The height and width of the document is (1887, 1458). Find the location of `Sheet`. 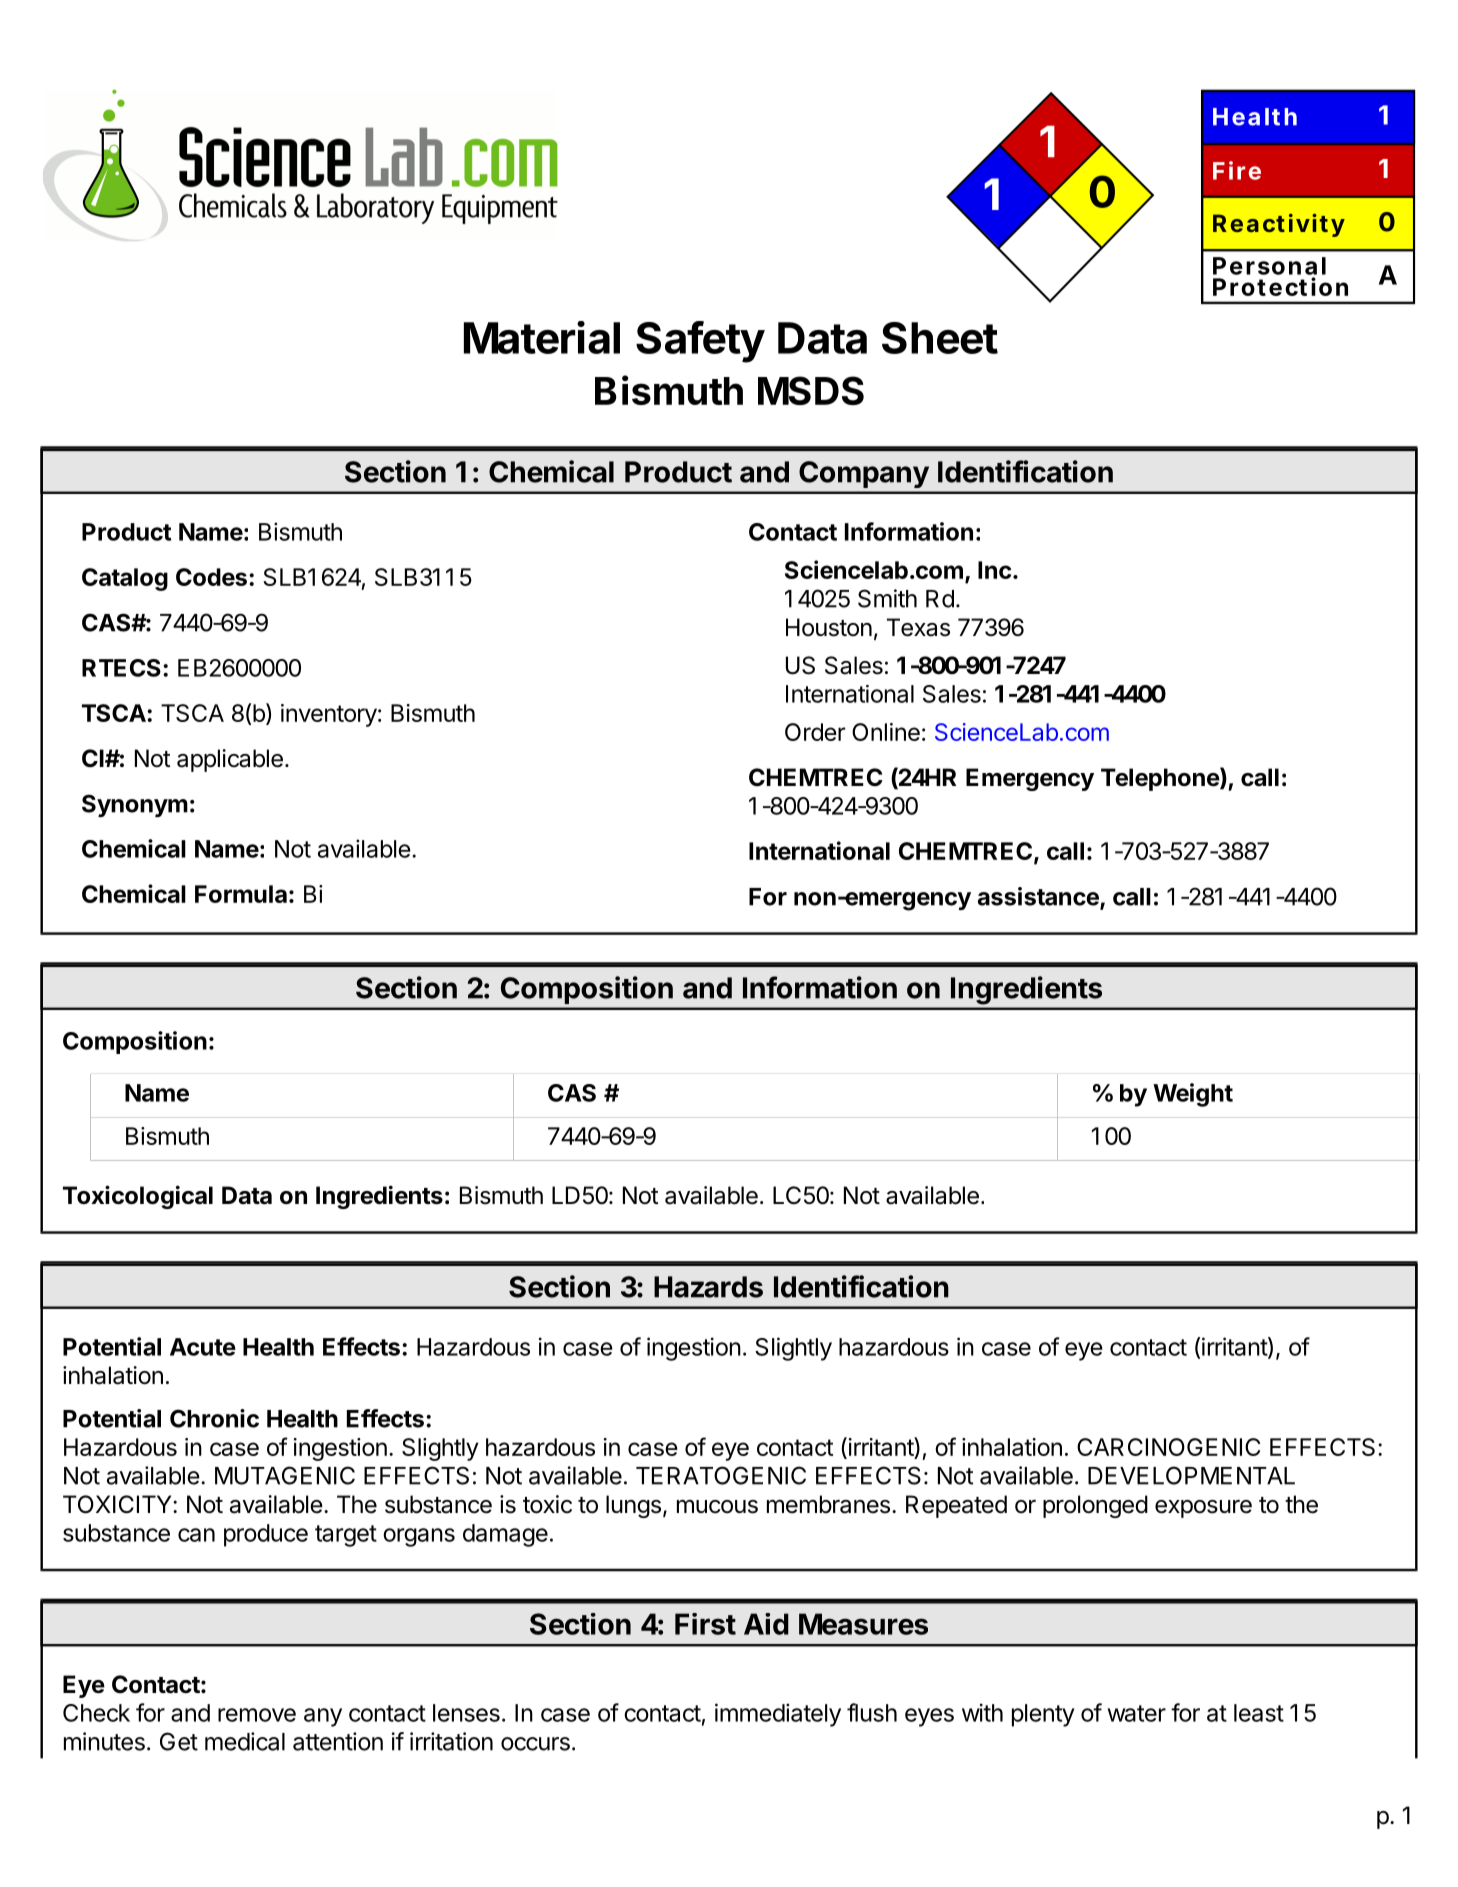

Sheet is located at coordinates (940, 338).
